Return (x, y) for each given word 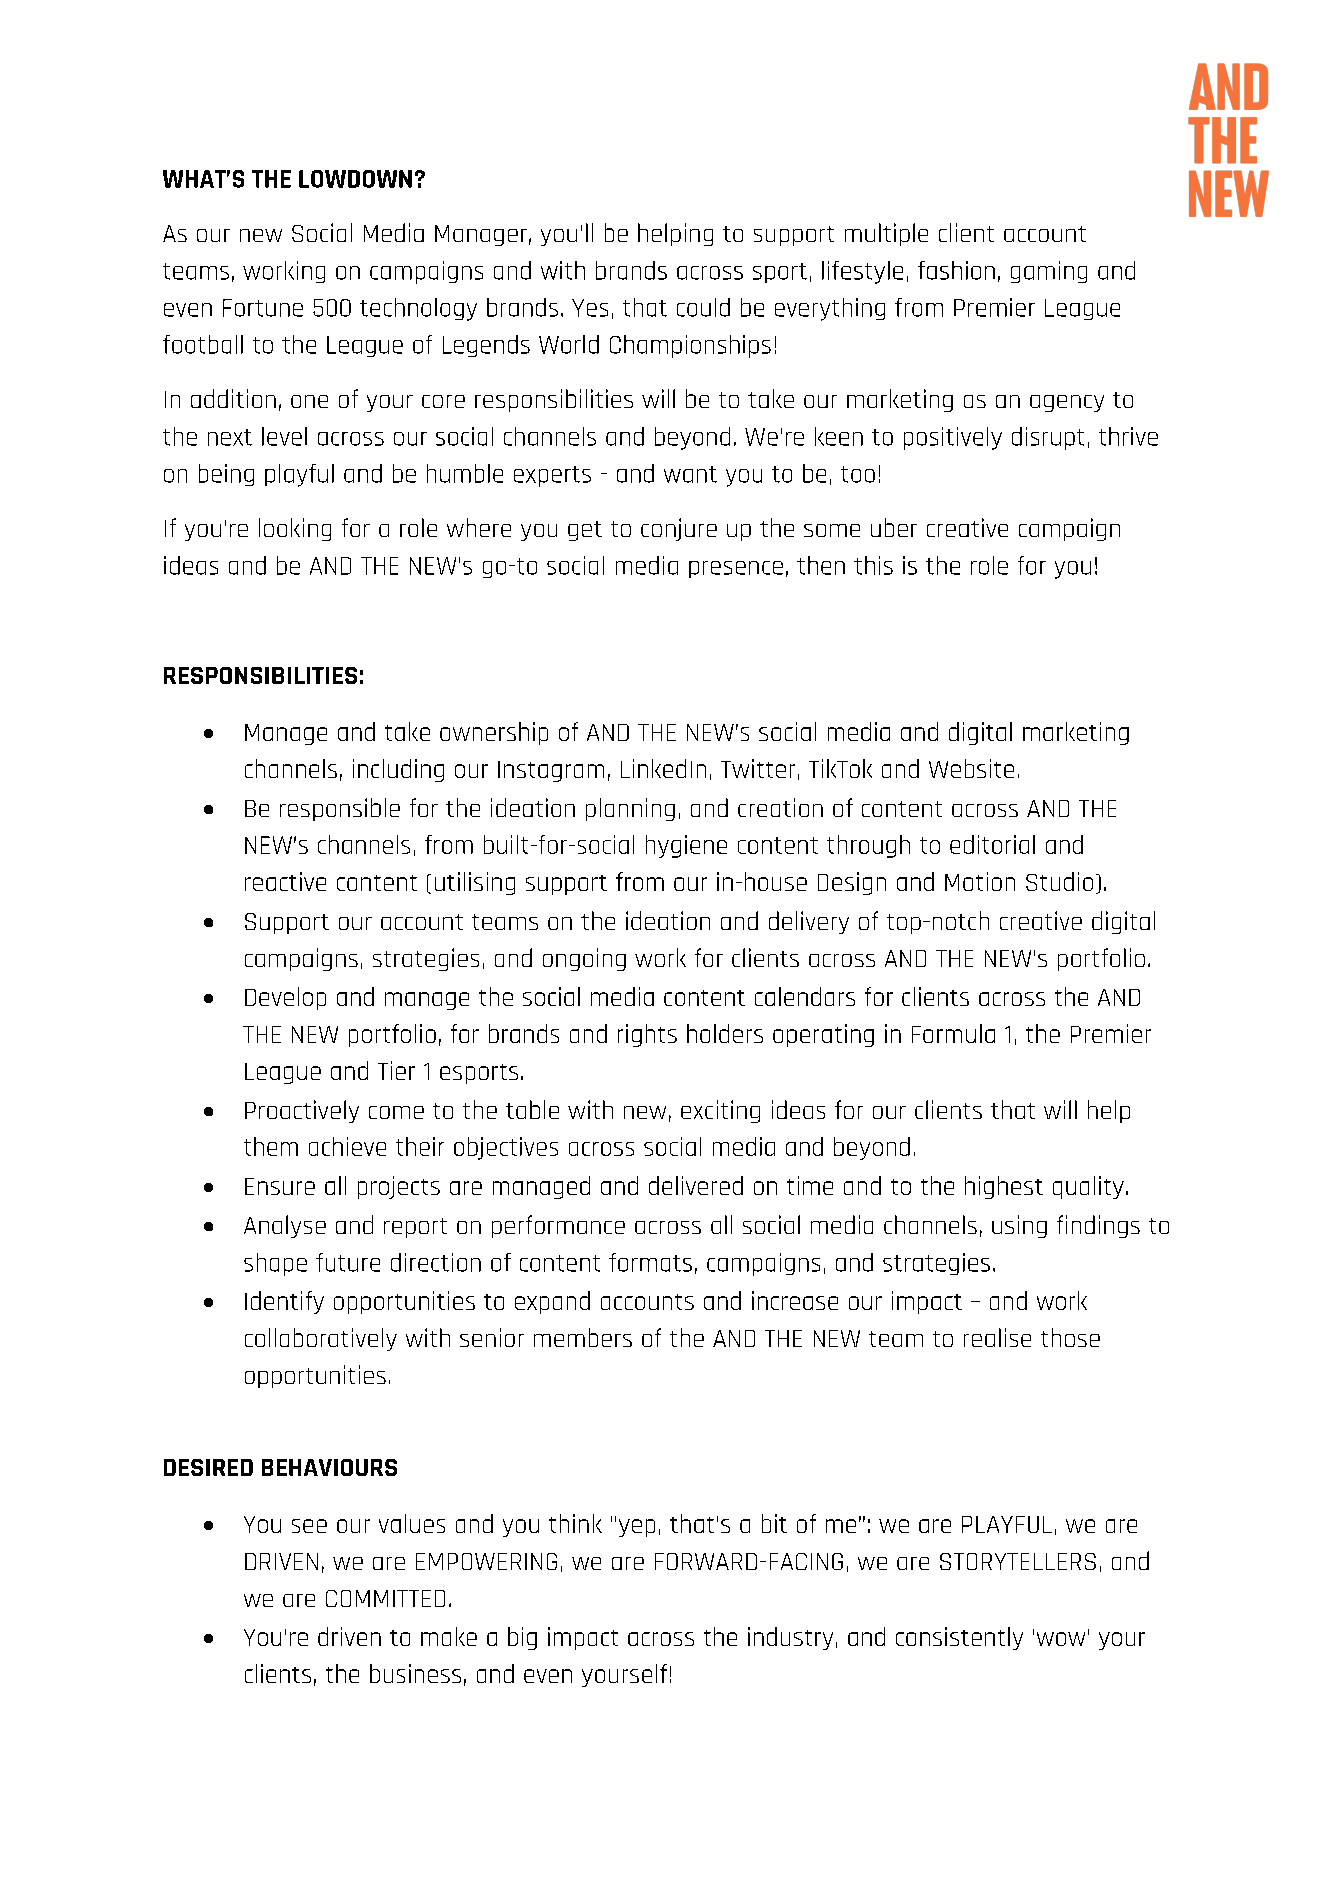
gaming (1049, 272)
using (1019, 1226)
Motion (980, 881)
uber (894, 527)
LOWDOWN (355, 179)
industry (790, 1638)
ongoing (584, 959)
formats (650, 1262)
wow (1061, 1639)
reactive (285, 881)
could (703, 307)
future (348, 1262)
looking (295, 529)
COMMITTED (385, 1598)
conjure (679, 529)
